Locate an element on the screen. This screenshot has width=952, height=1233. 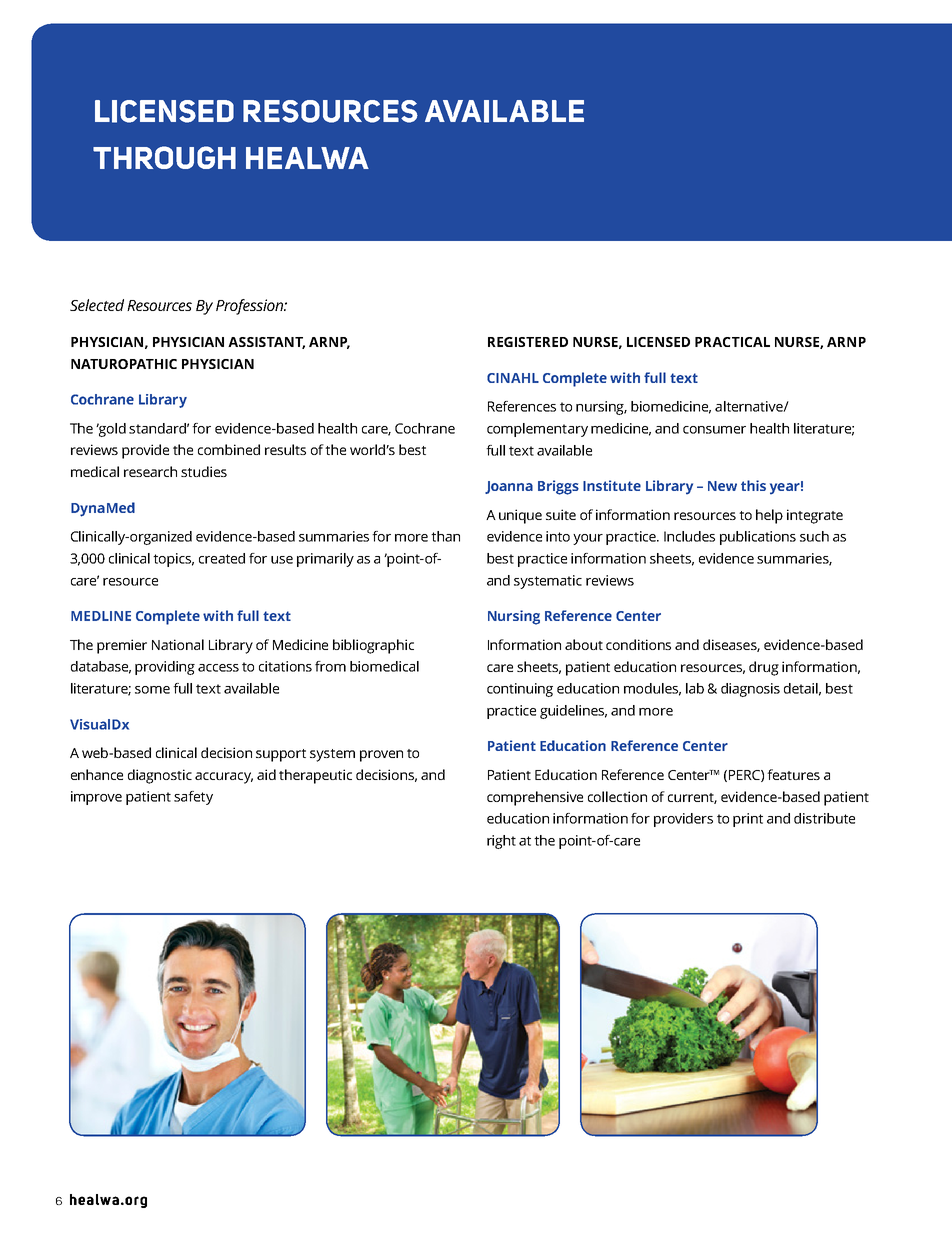
complementary is located at coordinates (537, 430).
